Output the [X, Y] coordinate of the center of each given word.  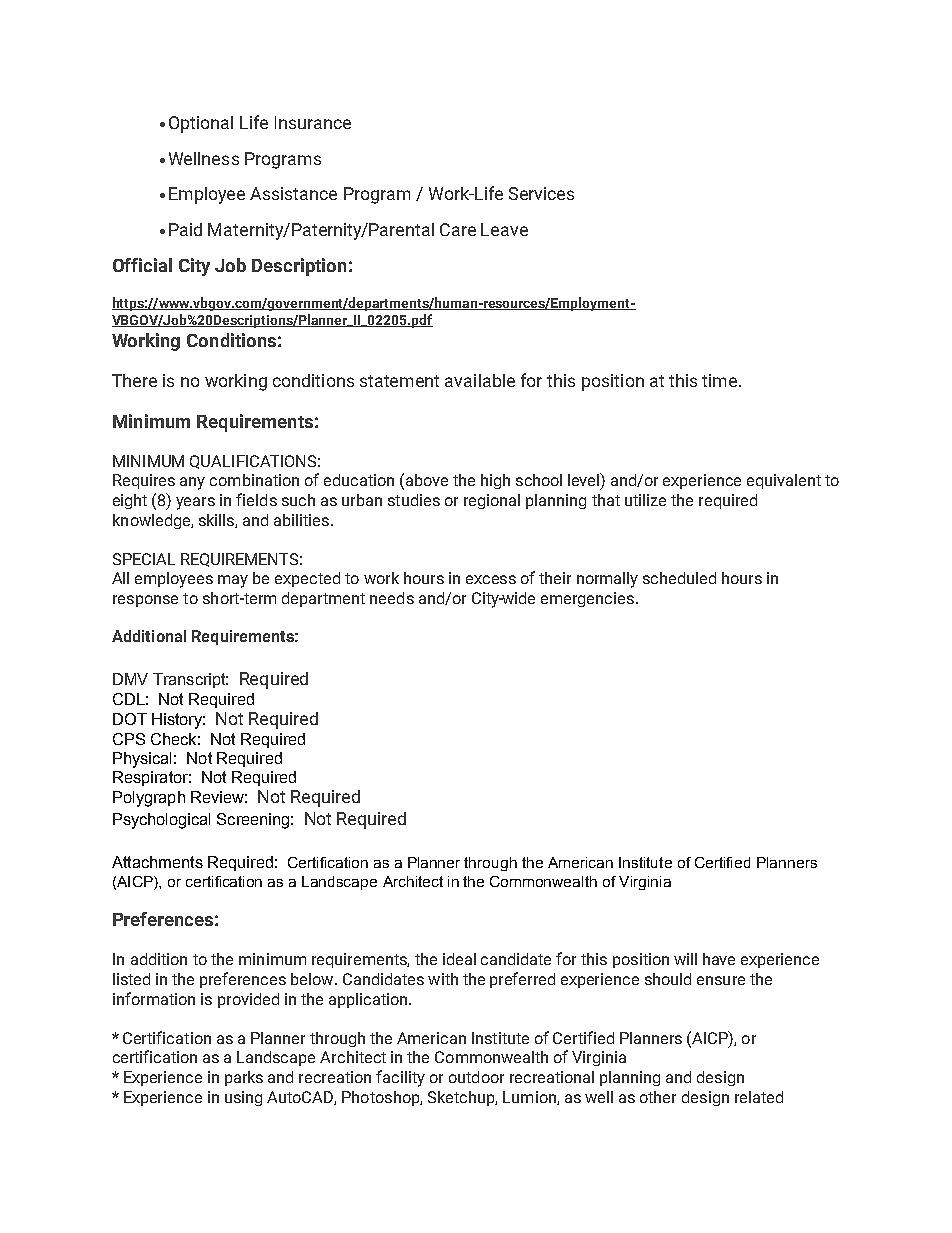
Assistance [293, 193]
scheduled [679, 578]
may [233, 581]
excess [491, 579]
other [658, 1097]
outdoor [476, 1077]
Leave [504, 229]
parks [244, 1078]
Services [541, 193]
